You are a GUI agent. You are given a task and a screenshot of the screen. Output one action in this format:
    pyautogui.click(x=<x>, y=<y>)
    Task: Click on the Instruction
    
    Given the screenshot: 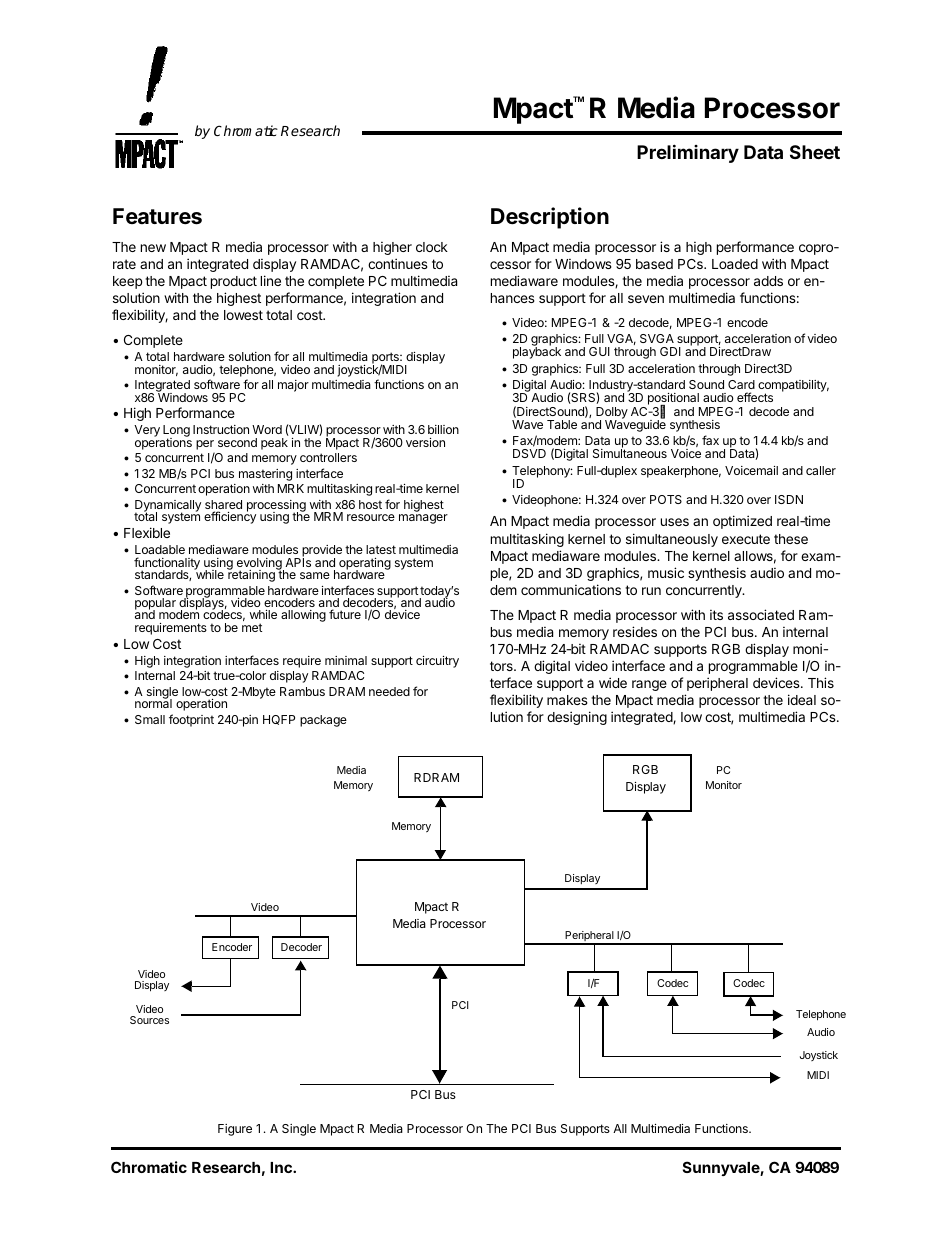 What is the action you would take?
    pyautogui.click(x=221, y=429)
